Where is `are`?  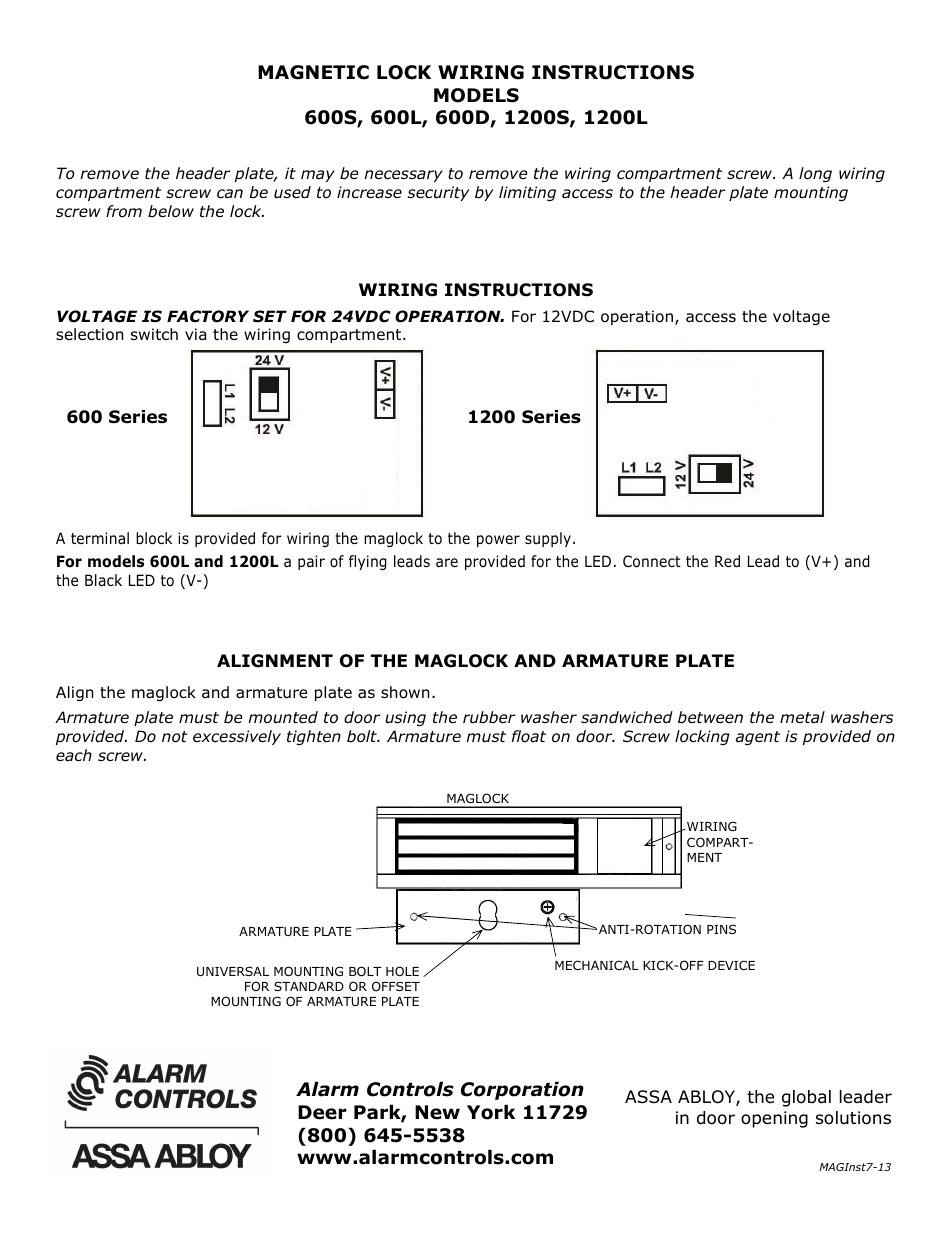
are is located at coordinates (447, 563).
